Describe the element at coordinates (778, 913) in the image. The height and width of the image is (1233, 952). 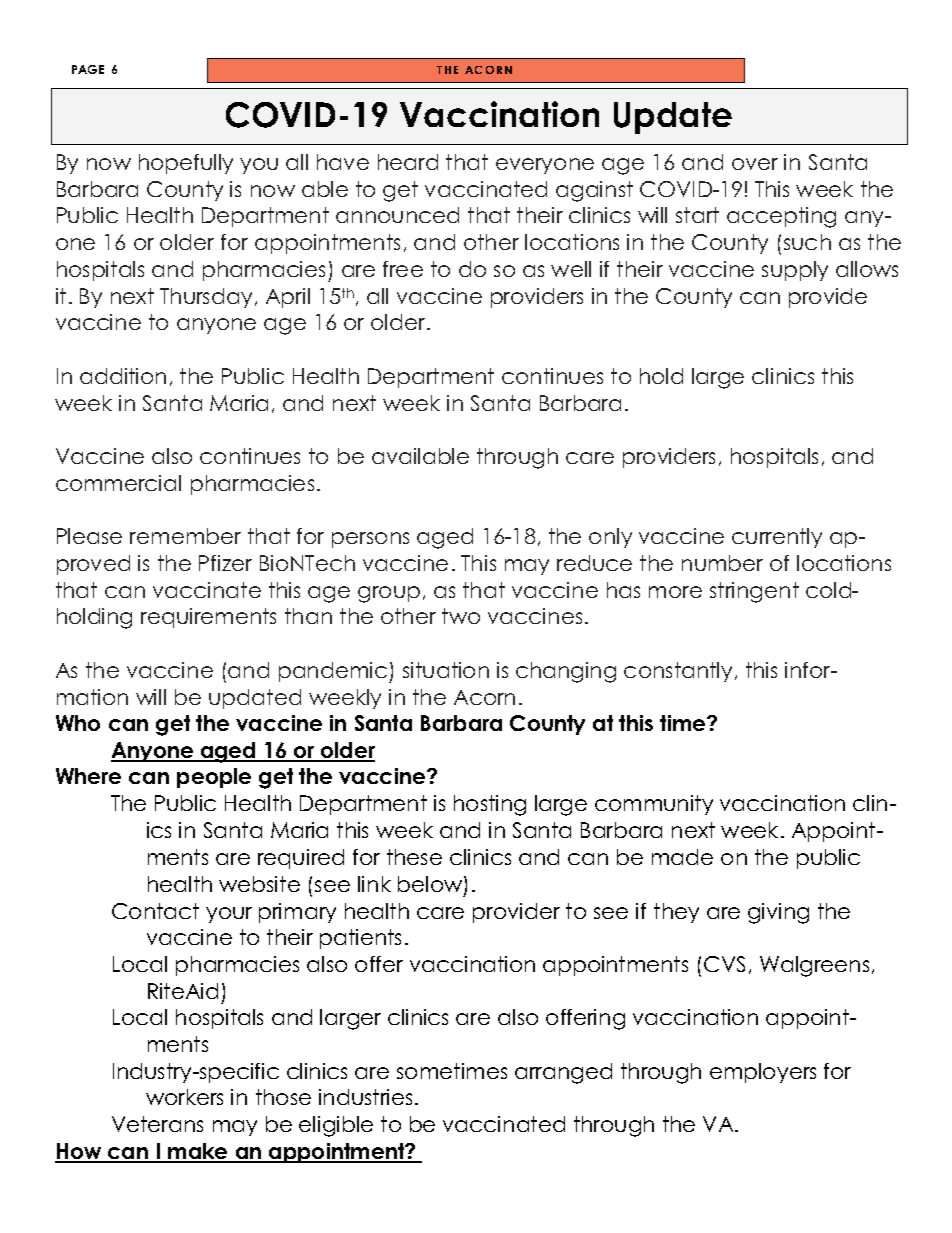
I see `giving` at that location.
